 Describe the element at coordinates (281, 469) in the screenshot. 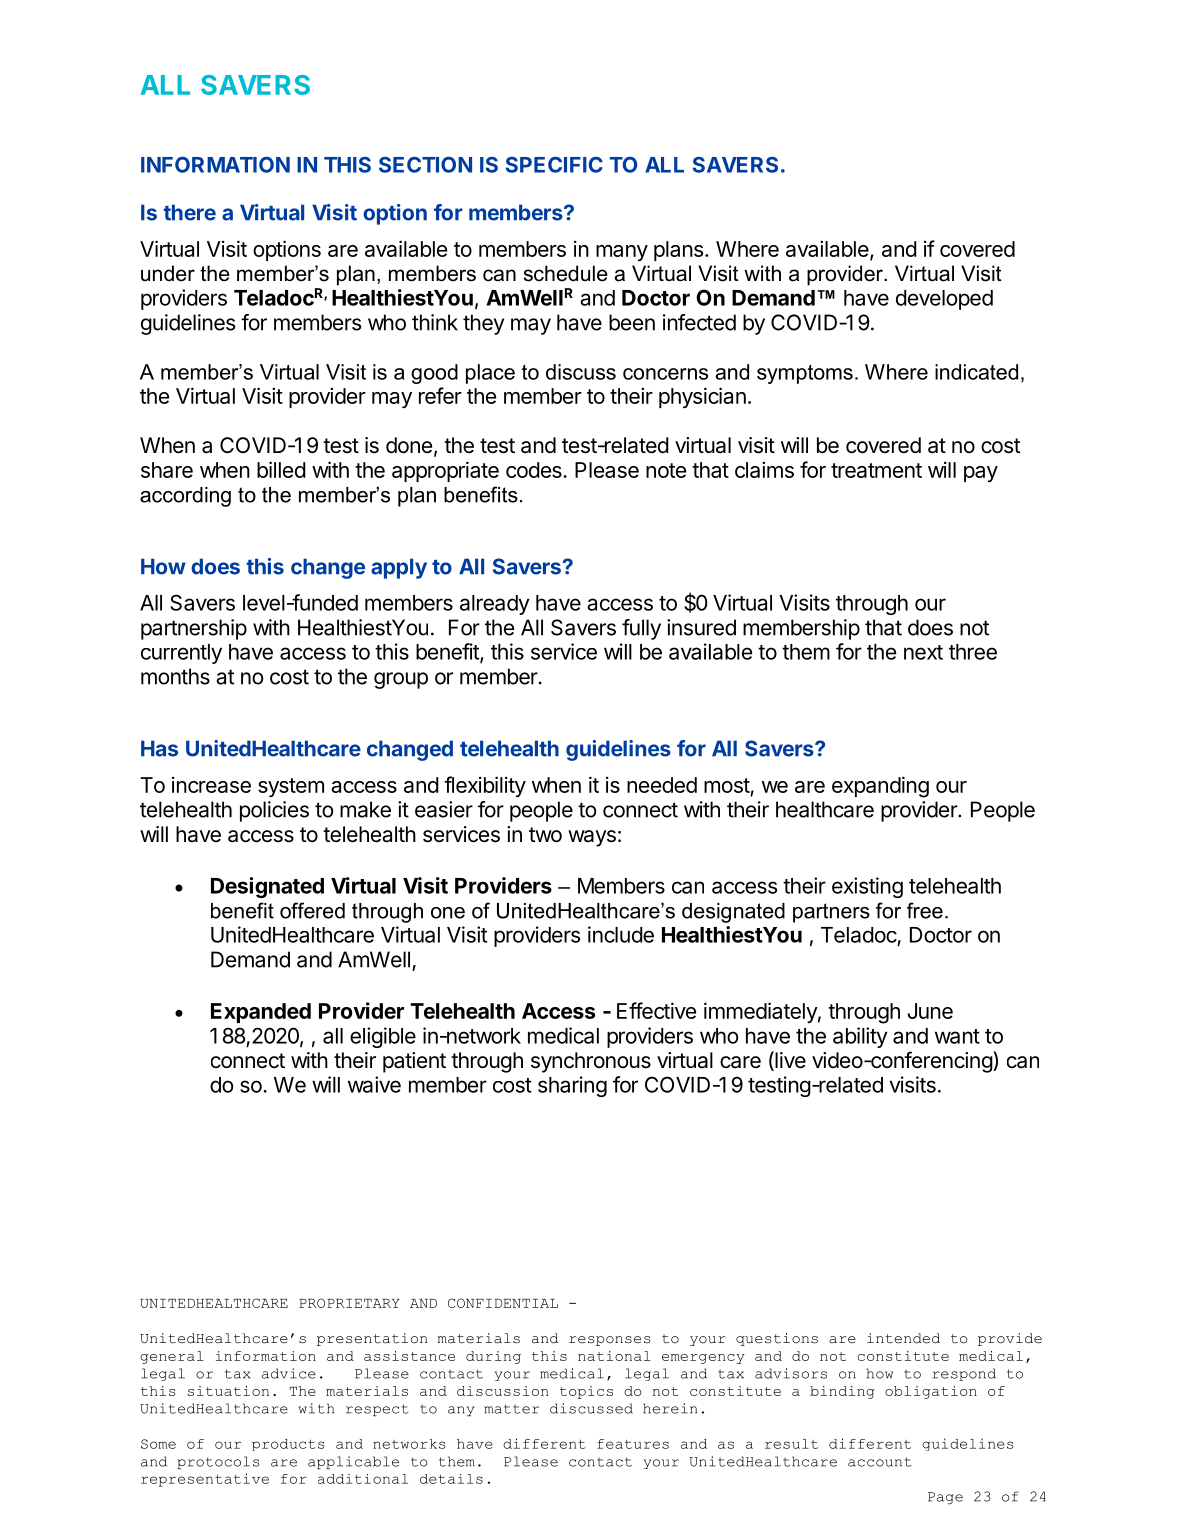

I see `billed` at that location.
